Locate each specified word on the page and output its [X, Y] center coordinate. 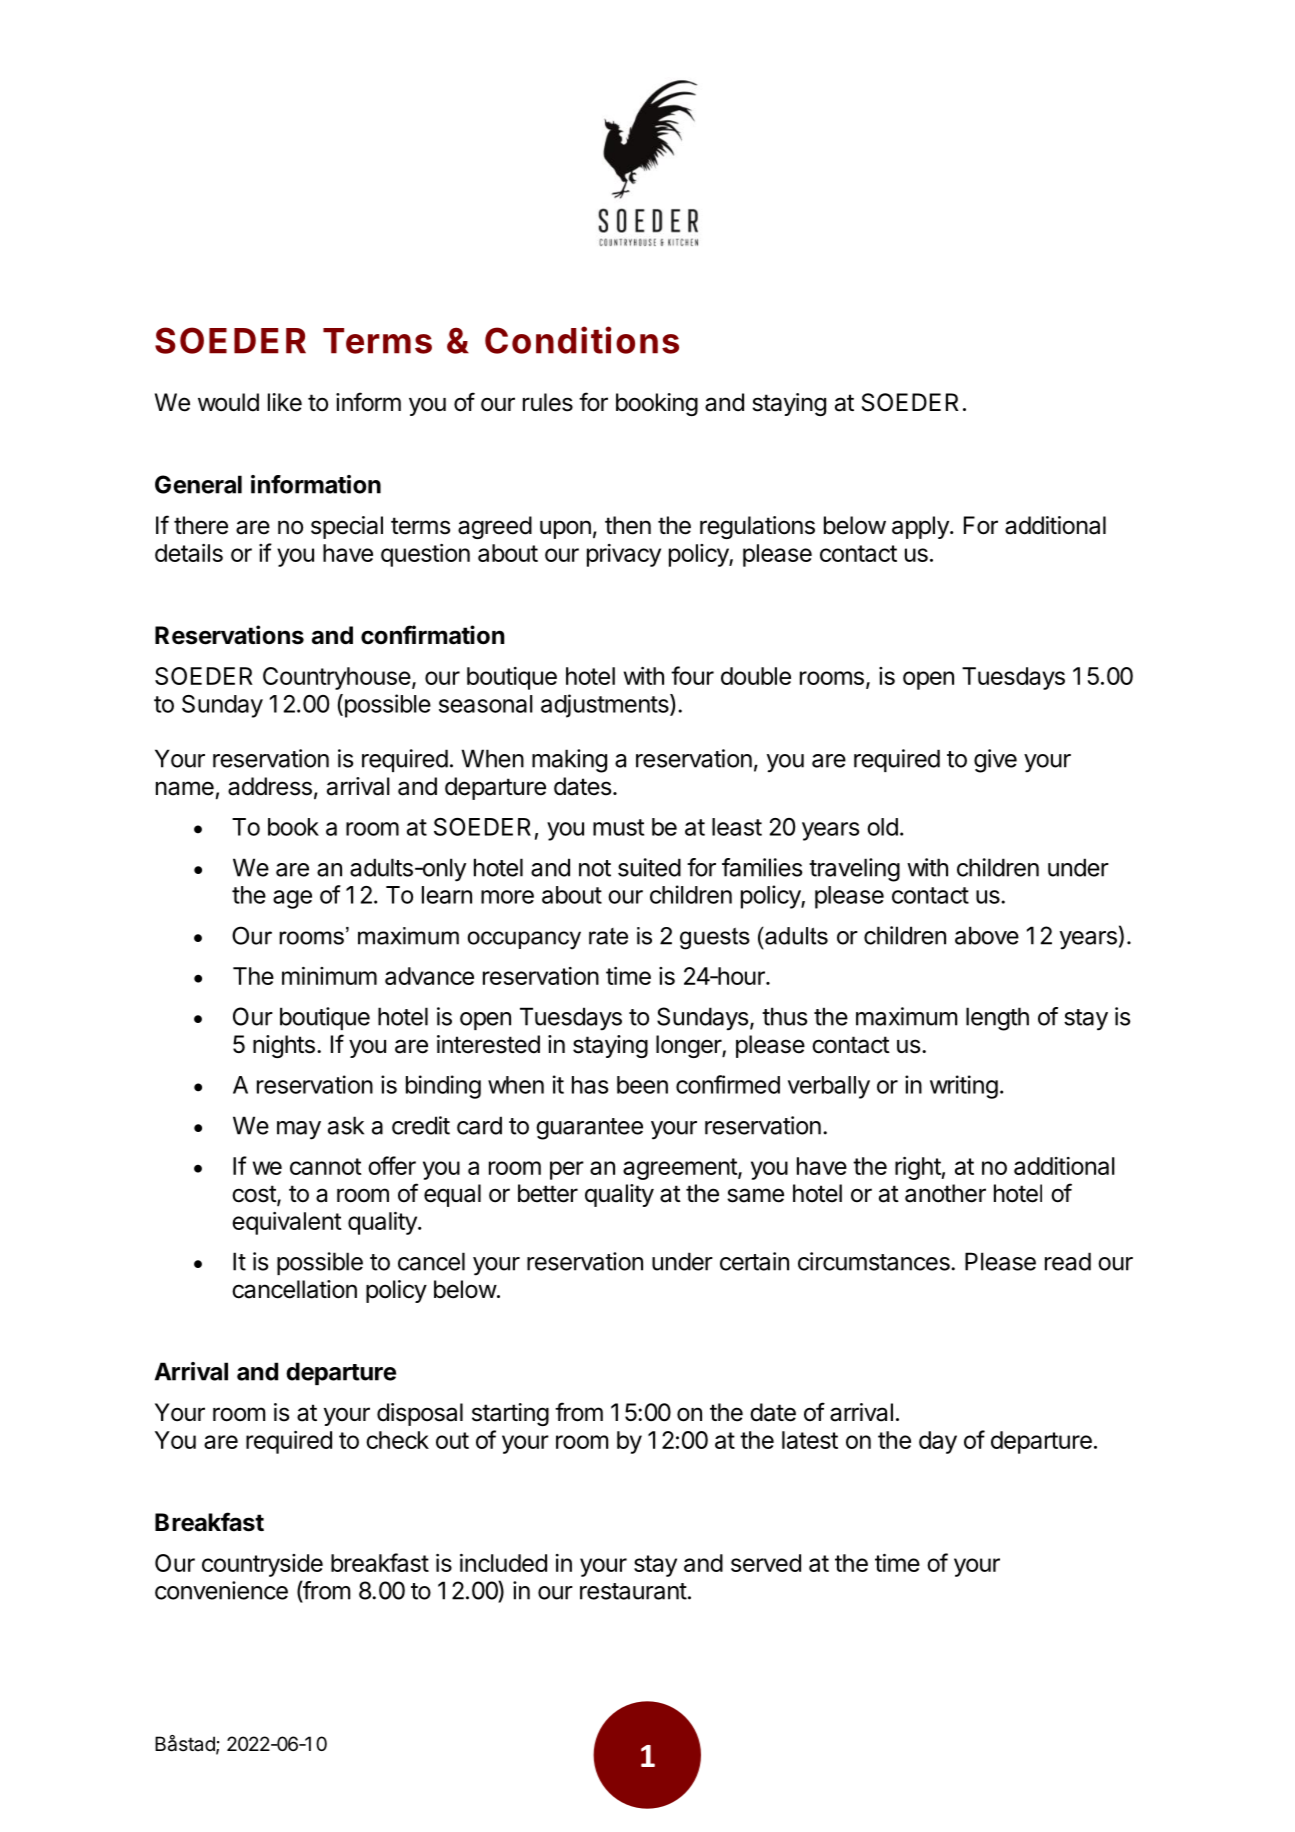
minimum [329, 975]
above [987, 935]
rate [608, 936]
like [285, 402]
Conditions [582, 340]
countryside [262, 1565]
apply [921, 527]
